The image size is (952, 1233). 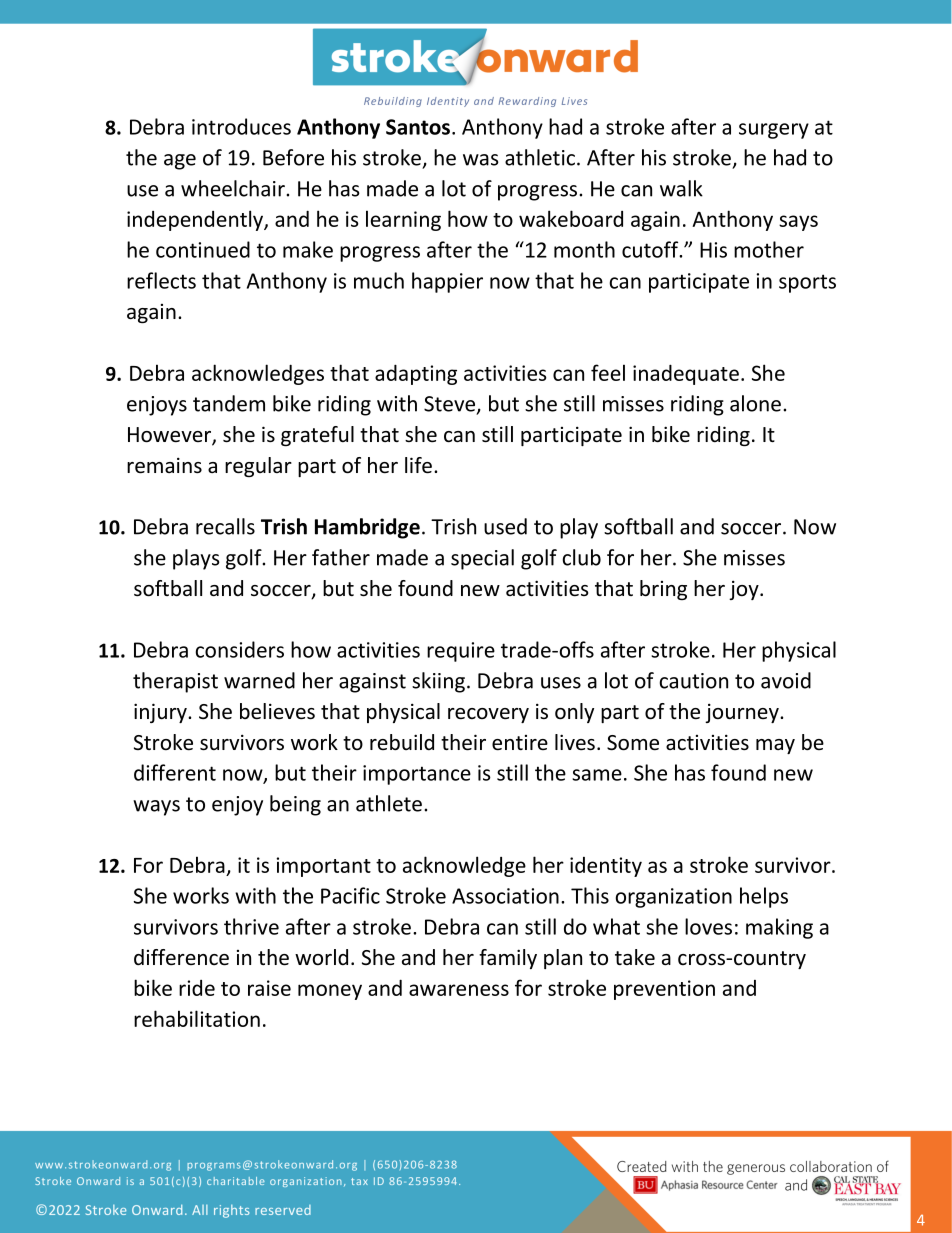 What do you see at coordinates (775, 746) in the screenshot?
I see `may` at bounding box center [775, 746].
